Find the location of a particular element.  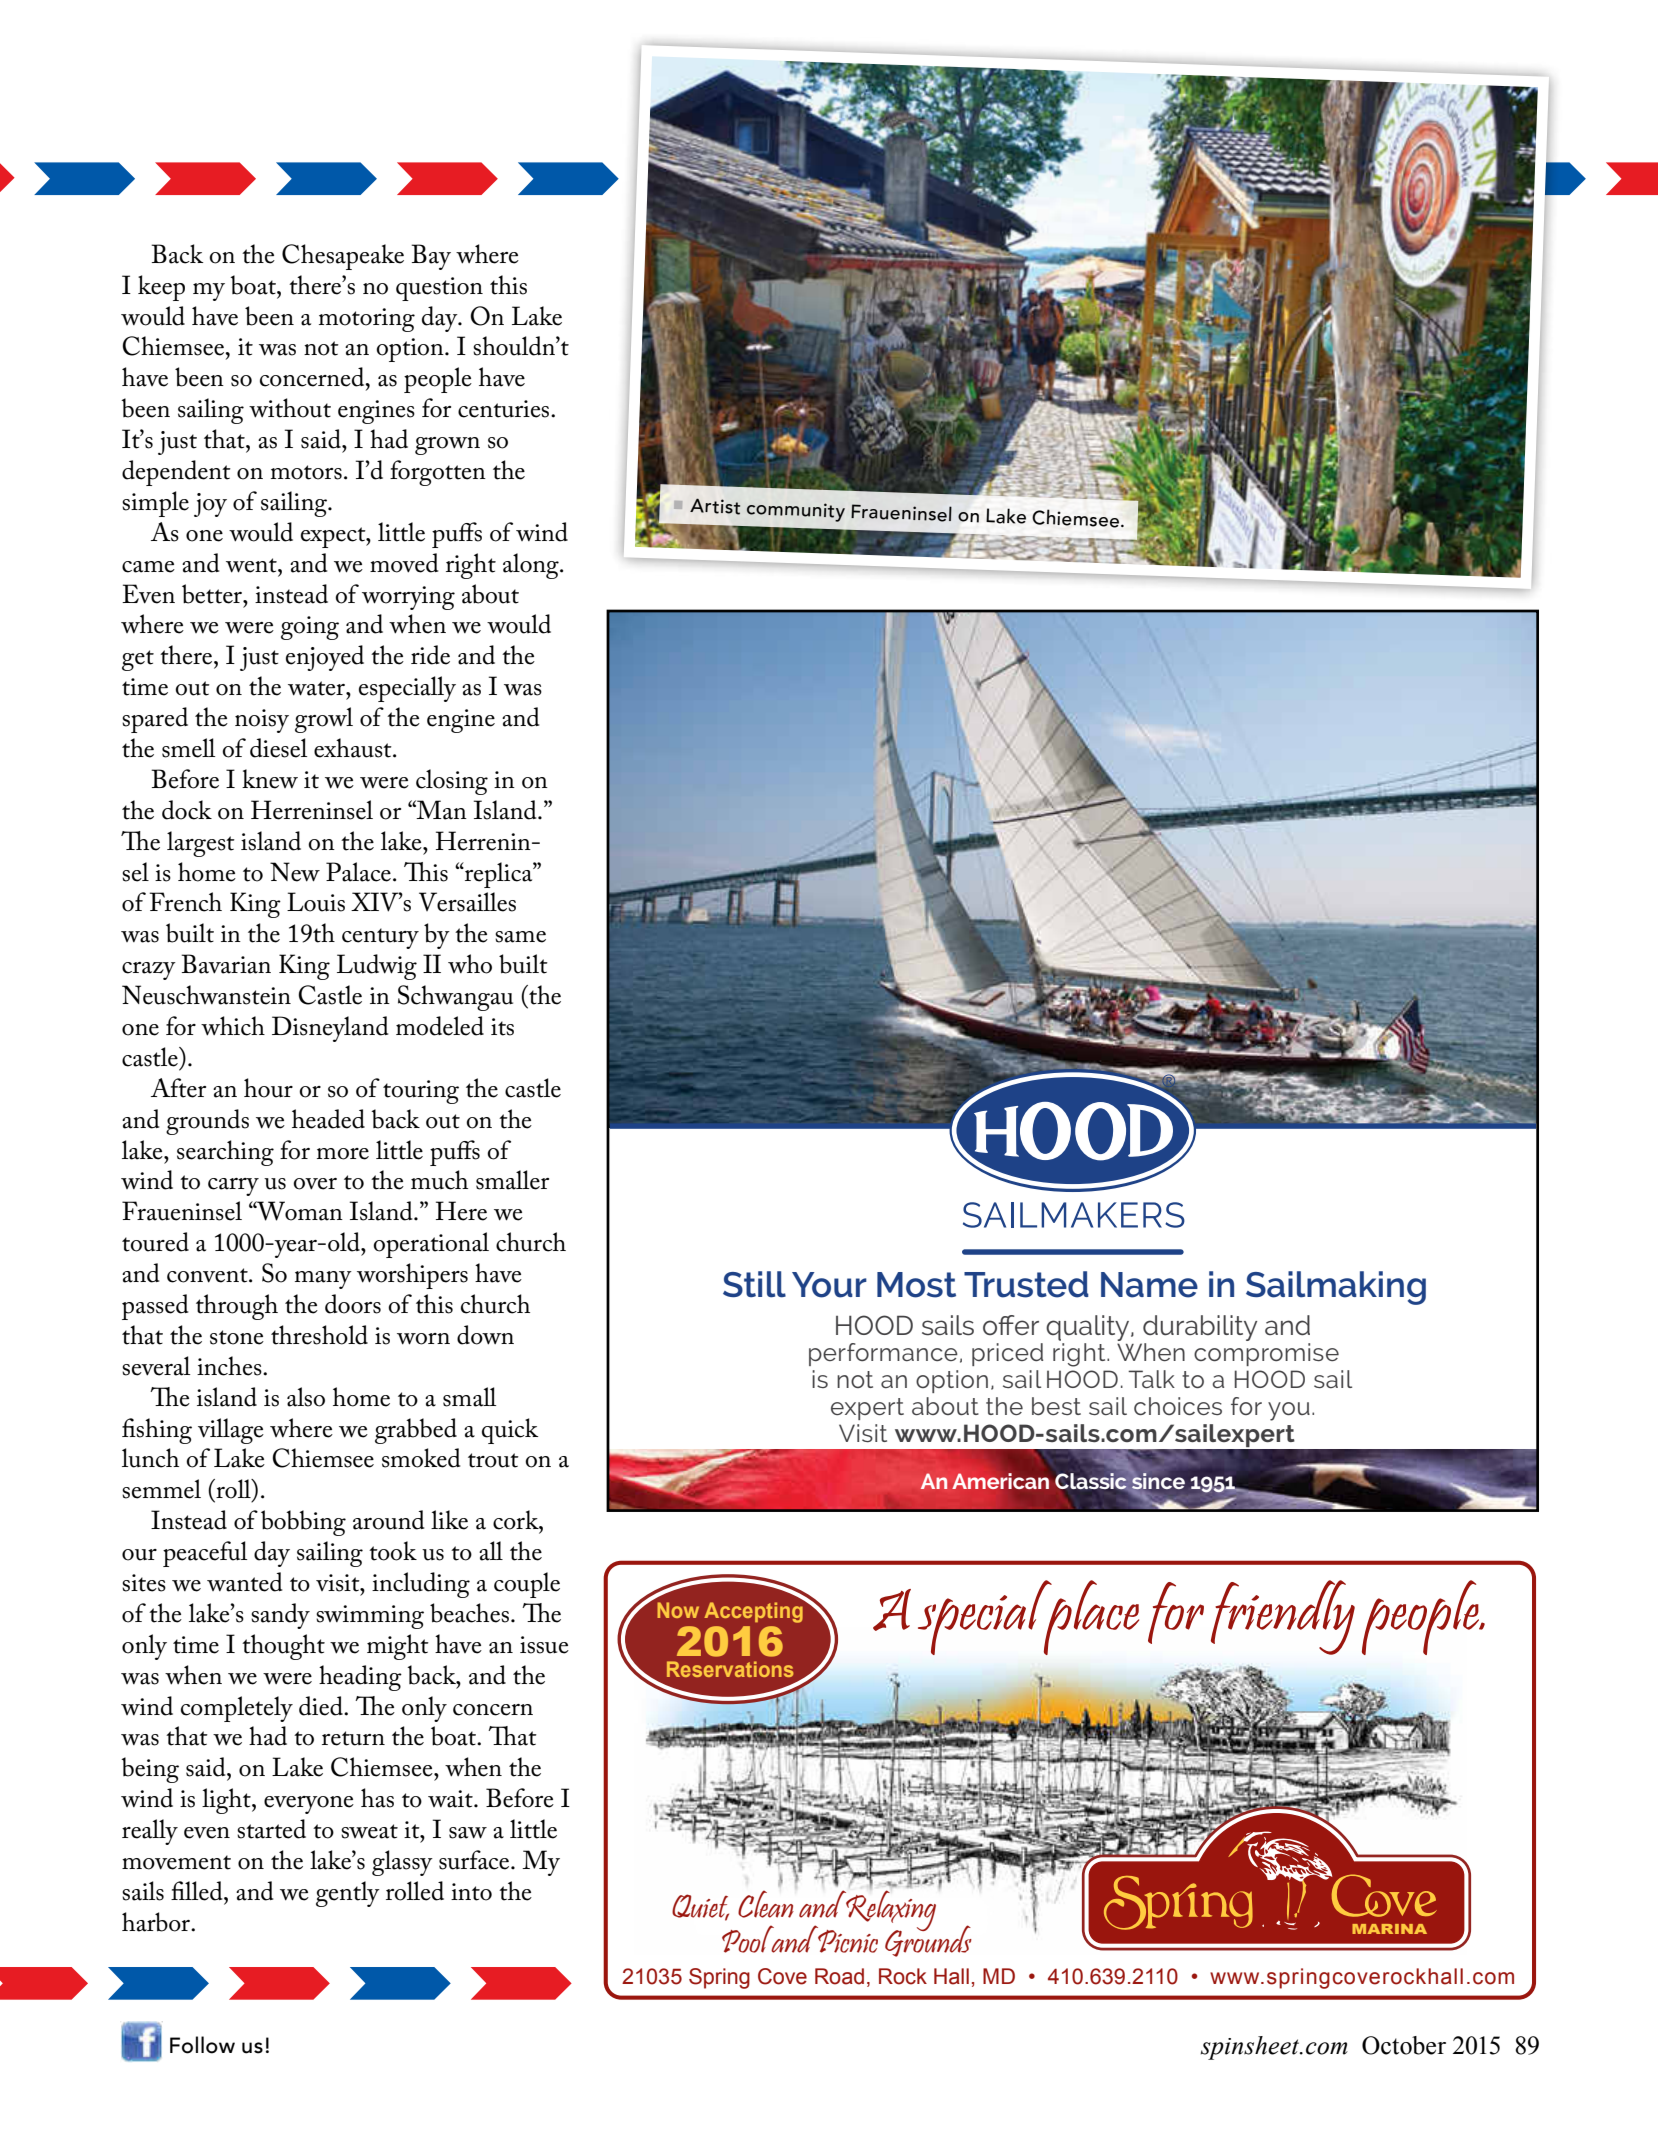

also is located at coordinates (306, 1397).
